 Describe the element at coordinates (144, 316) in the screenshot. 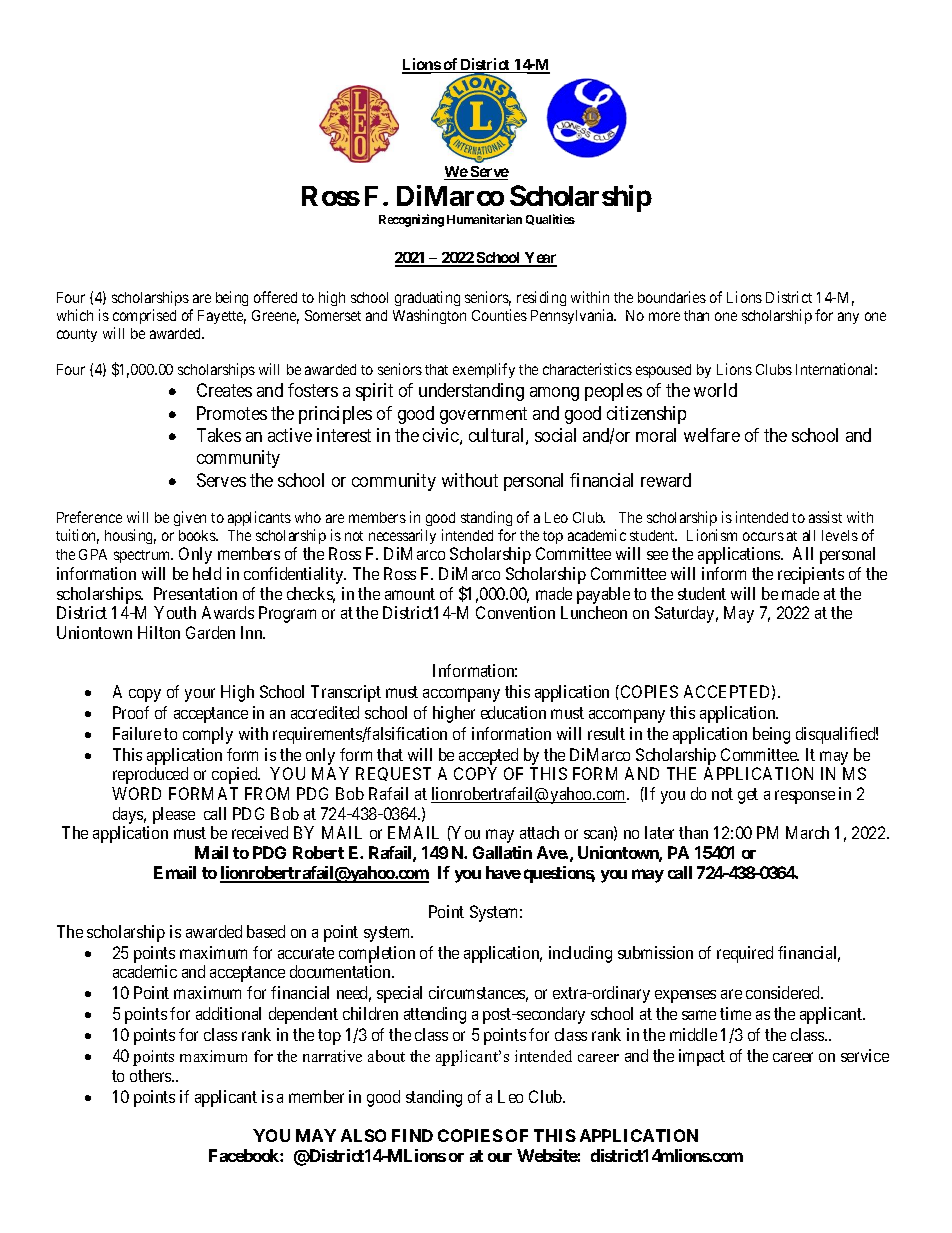

I see `comprised` at that location.
